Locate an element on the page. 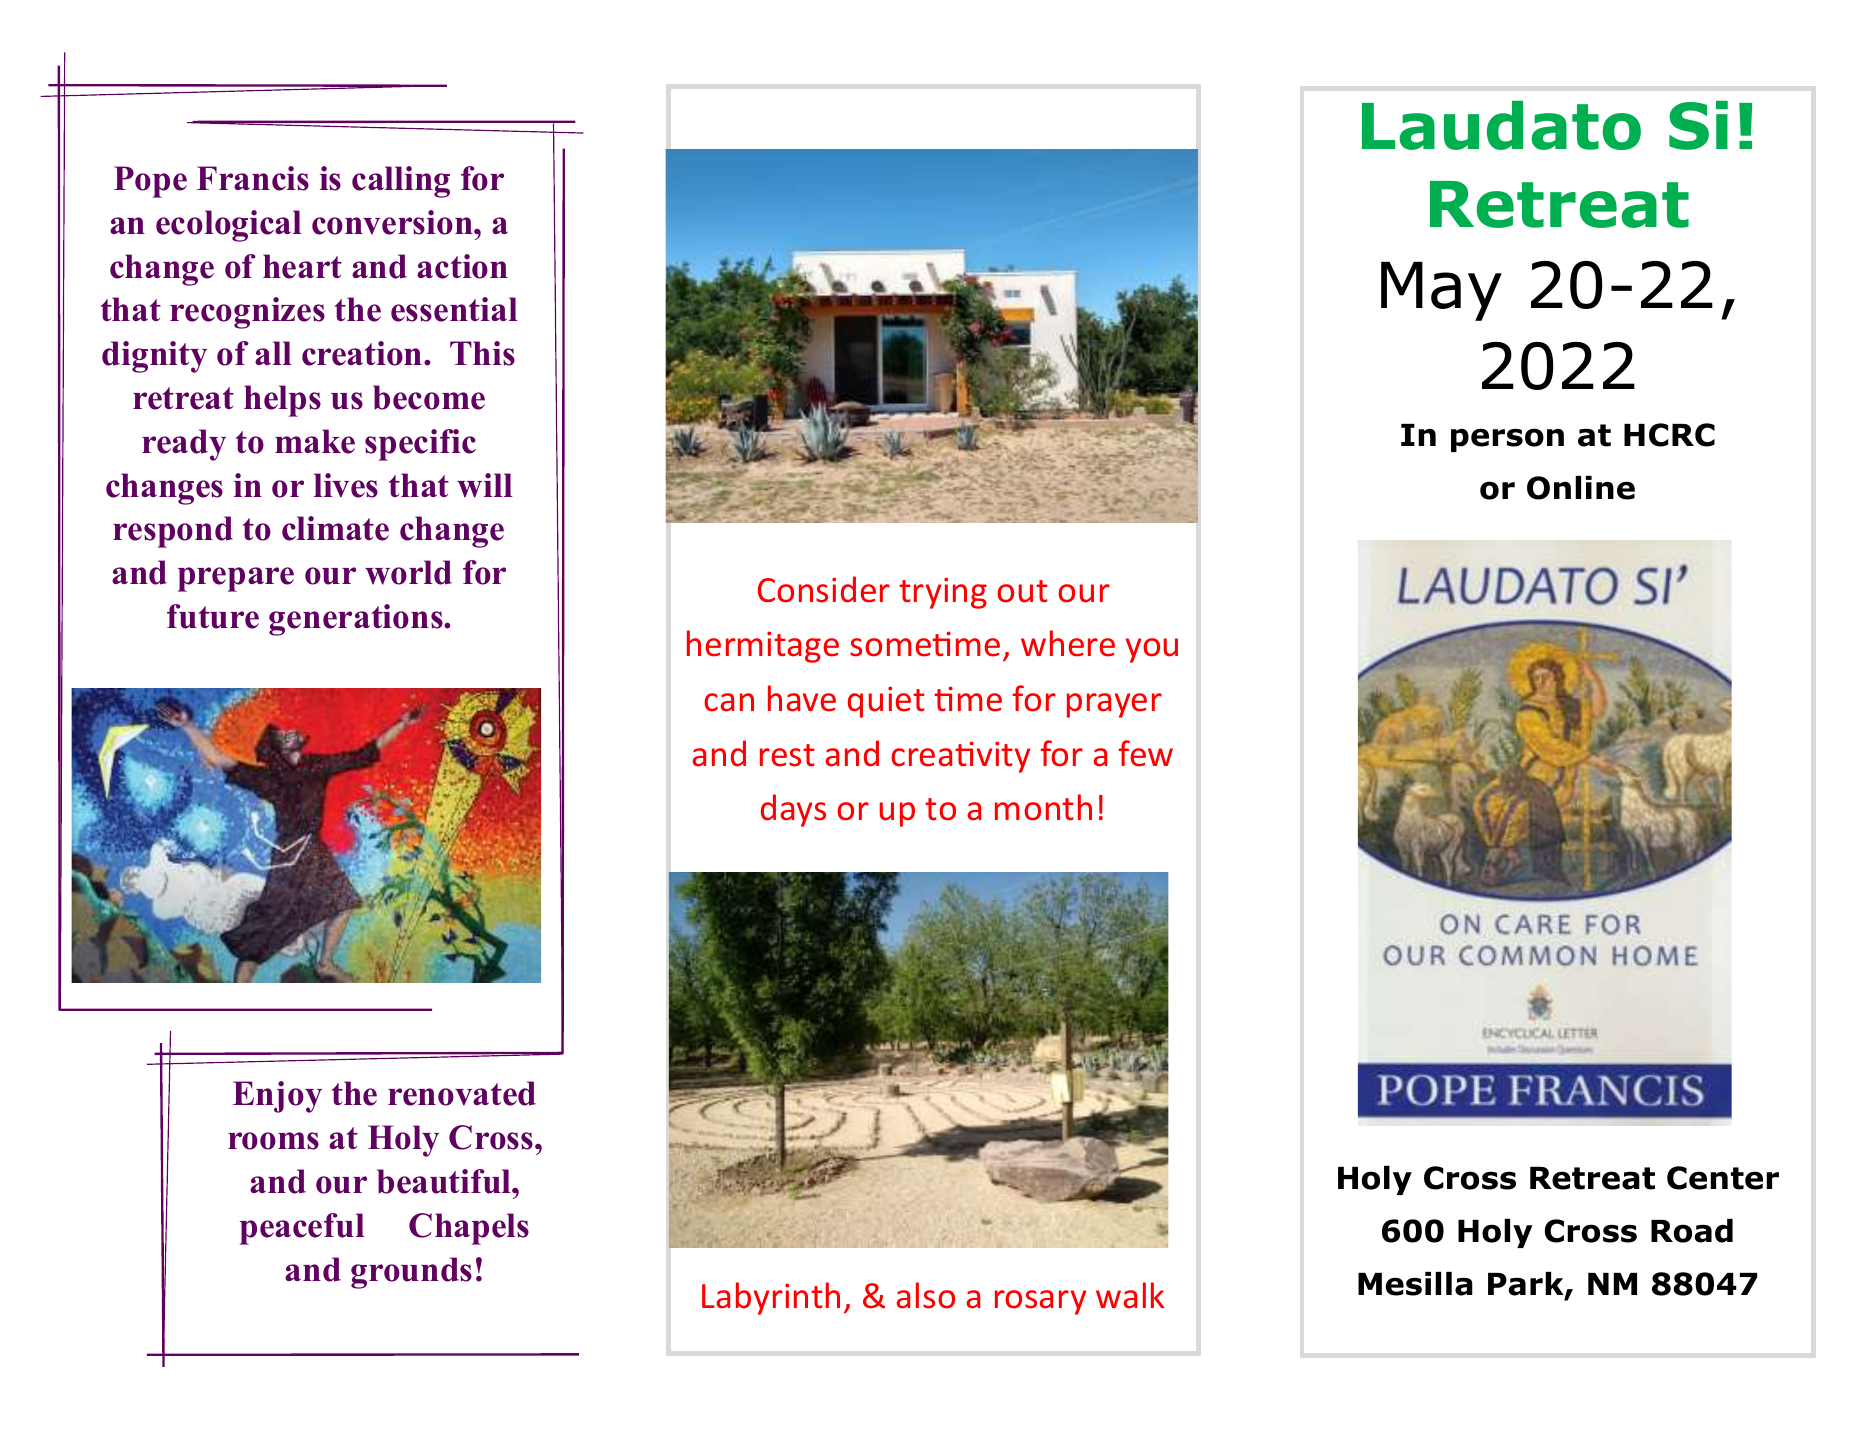 This page has width=1863, height=1440. Enjoy is located at coordinates (277, 1097).
